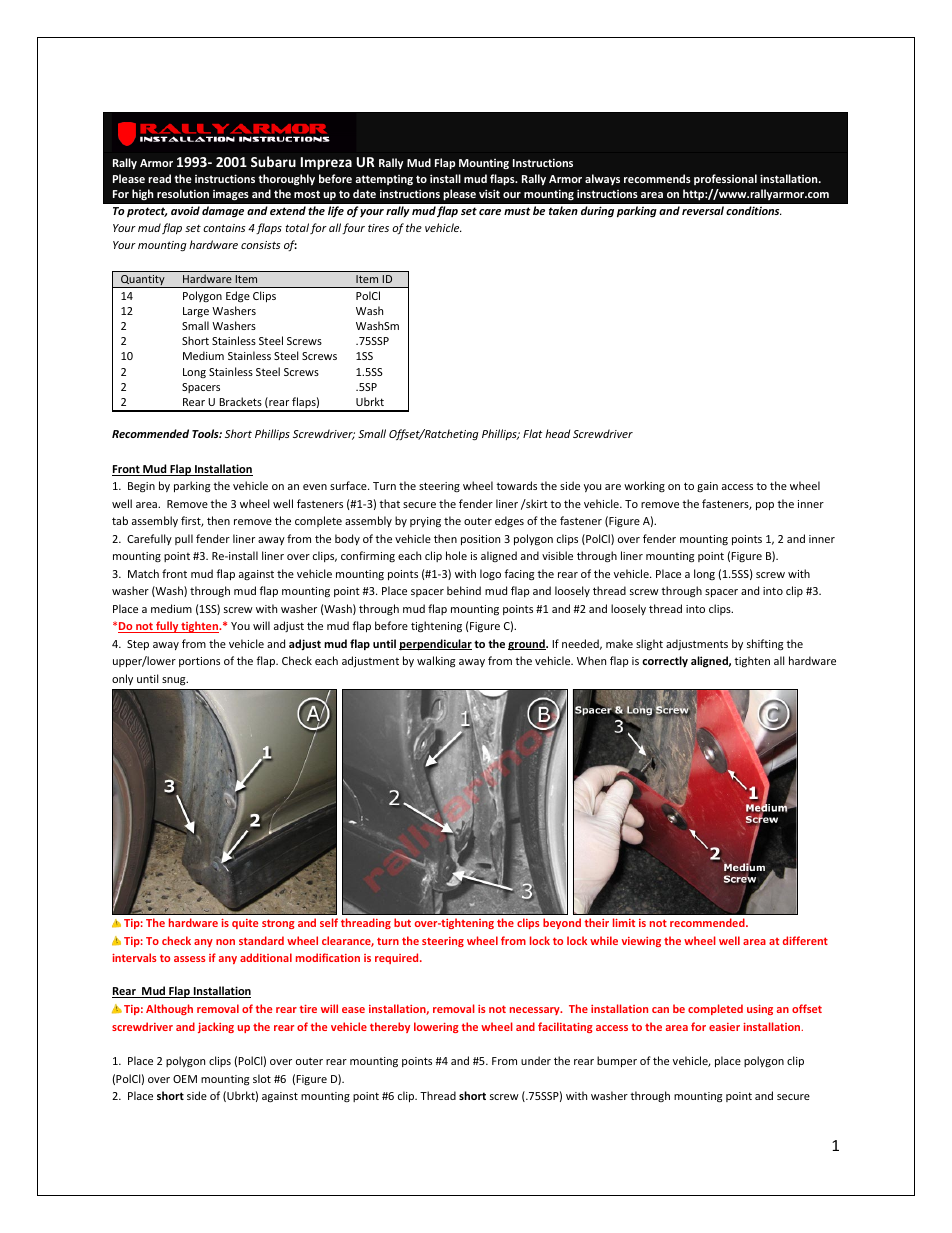 The height and width of the image is (1233, 952). Describe the element at coordinates (765, 506) in the image. I see `pop` at that location.
